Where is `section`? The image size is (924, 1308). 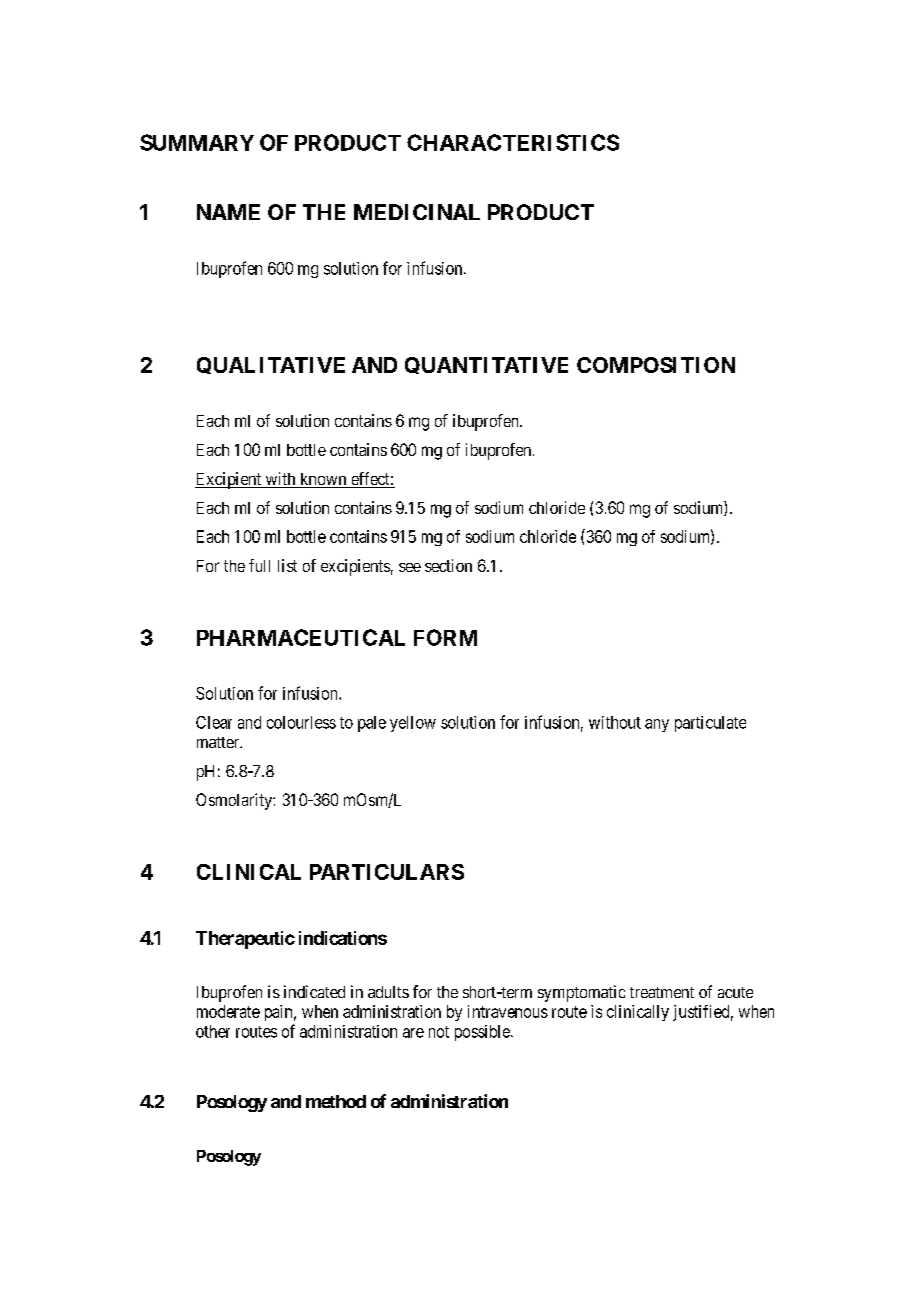
section is located at coordinates (448, 565).
